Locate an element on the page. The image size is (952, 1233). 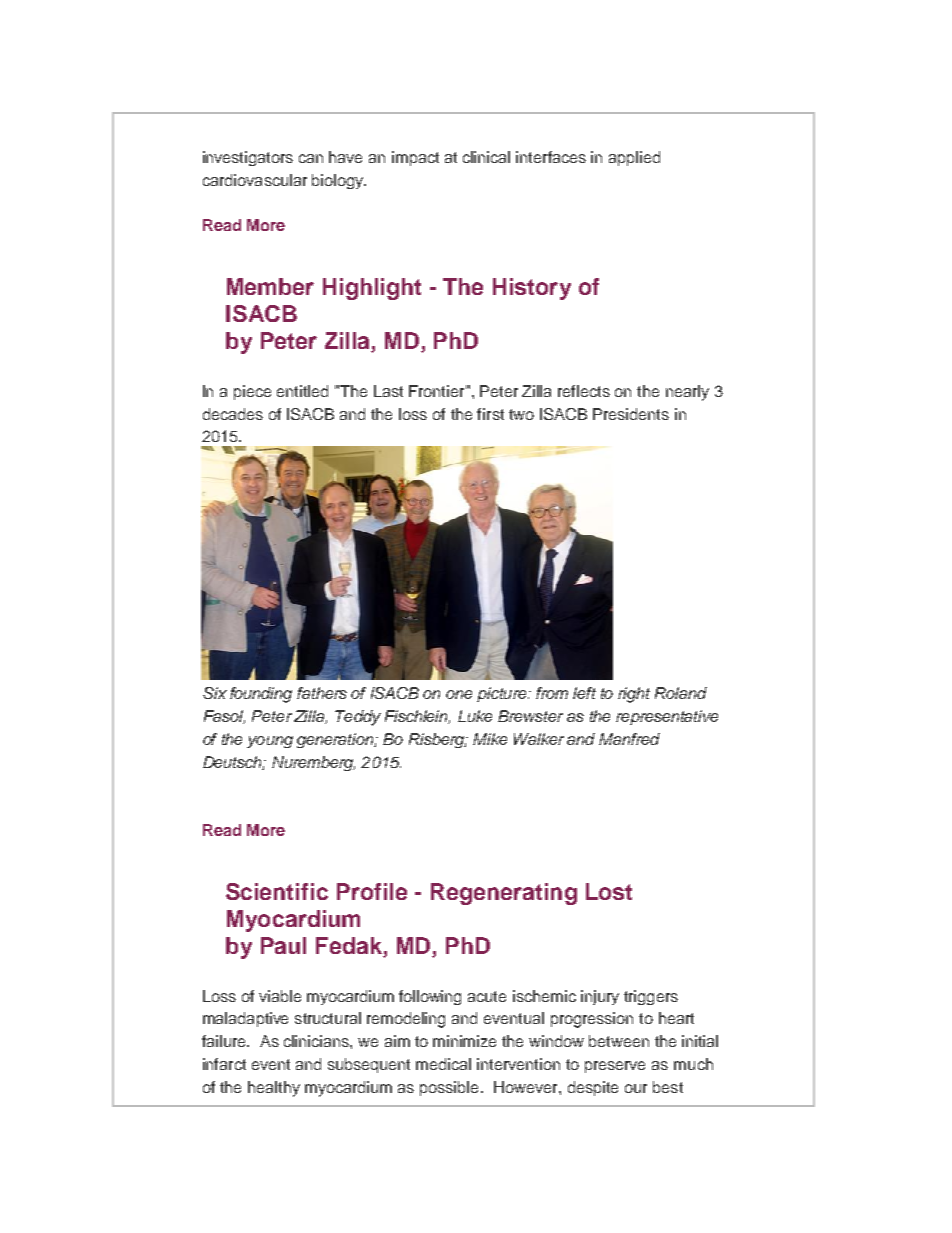
young is located at coordinates (270, 742).
